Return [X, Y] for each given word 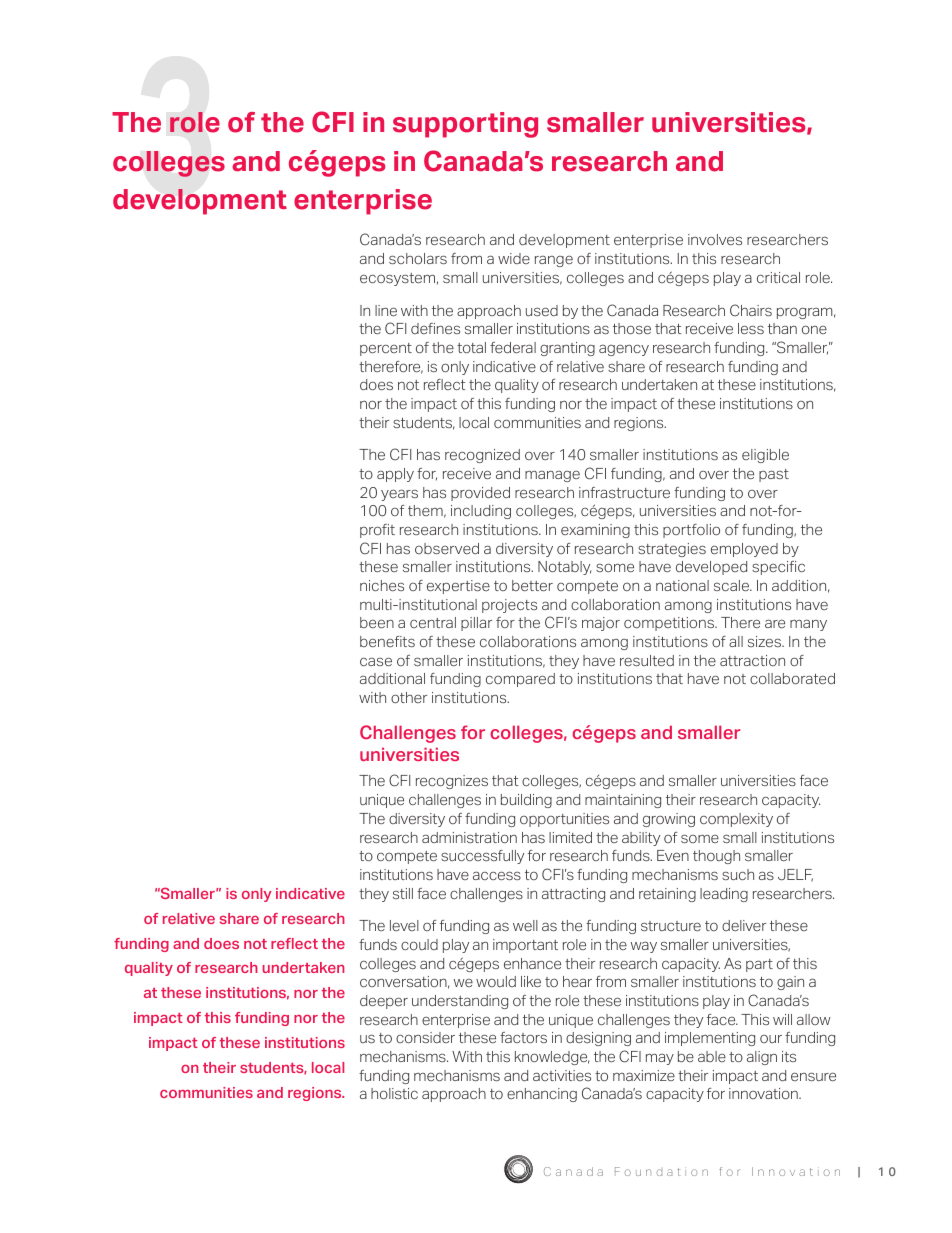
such [738, 874]
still [403, 893]
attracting [573, 895]
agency [624, 350]
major [601, 624]
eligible [765, 456]
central [433, 622]
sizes [766, 641]
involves [715, 239]
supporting [465, 125]
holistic [394, 1093]
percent [386, 349]
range [554, 261]
